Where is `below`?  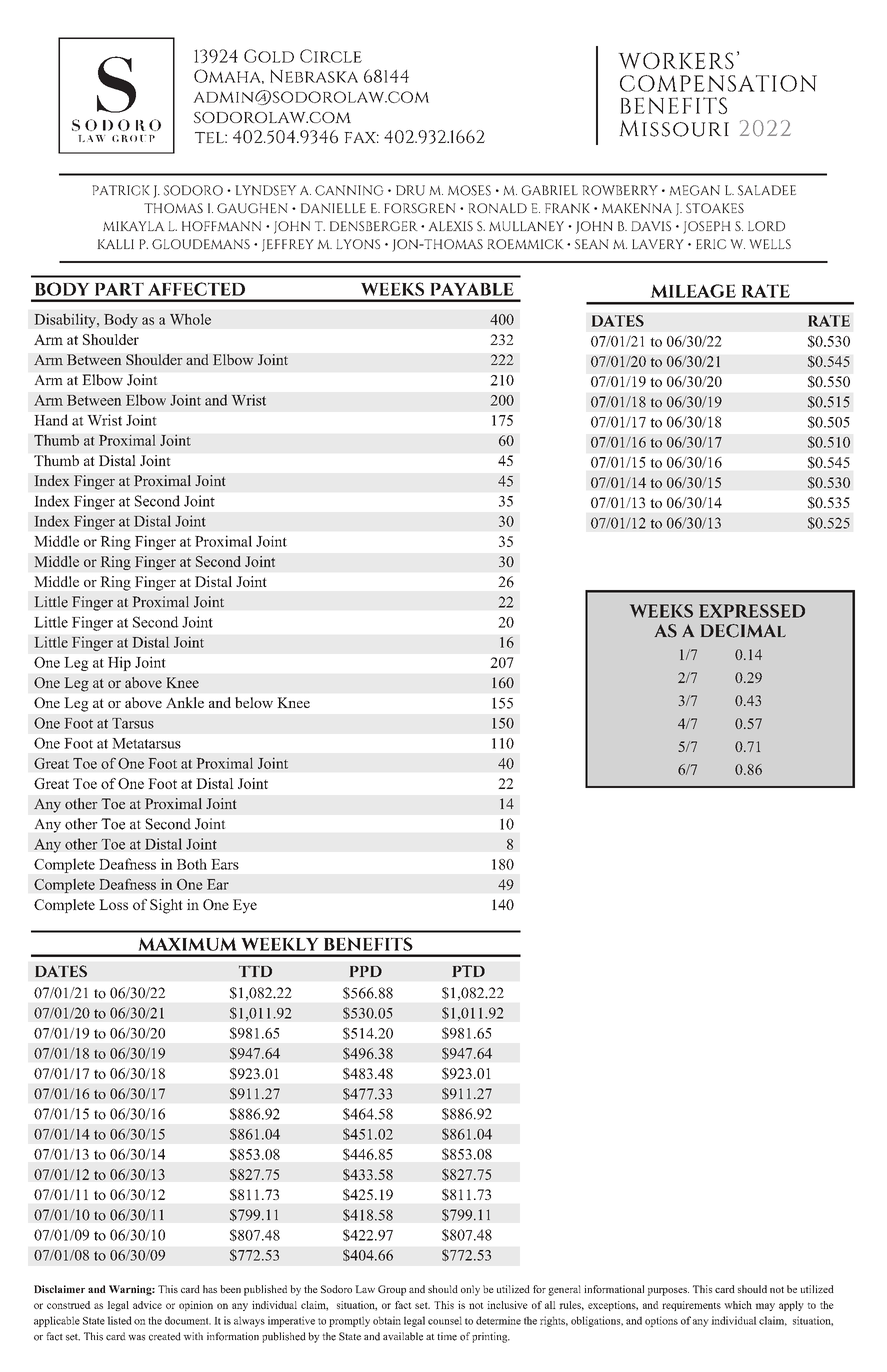 below is located at coordinates (254, 702).
